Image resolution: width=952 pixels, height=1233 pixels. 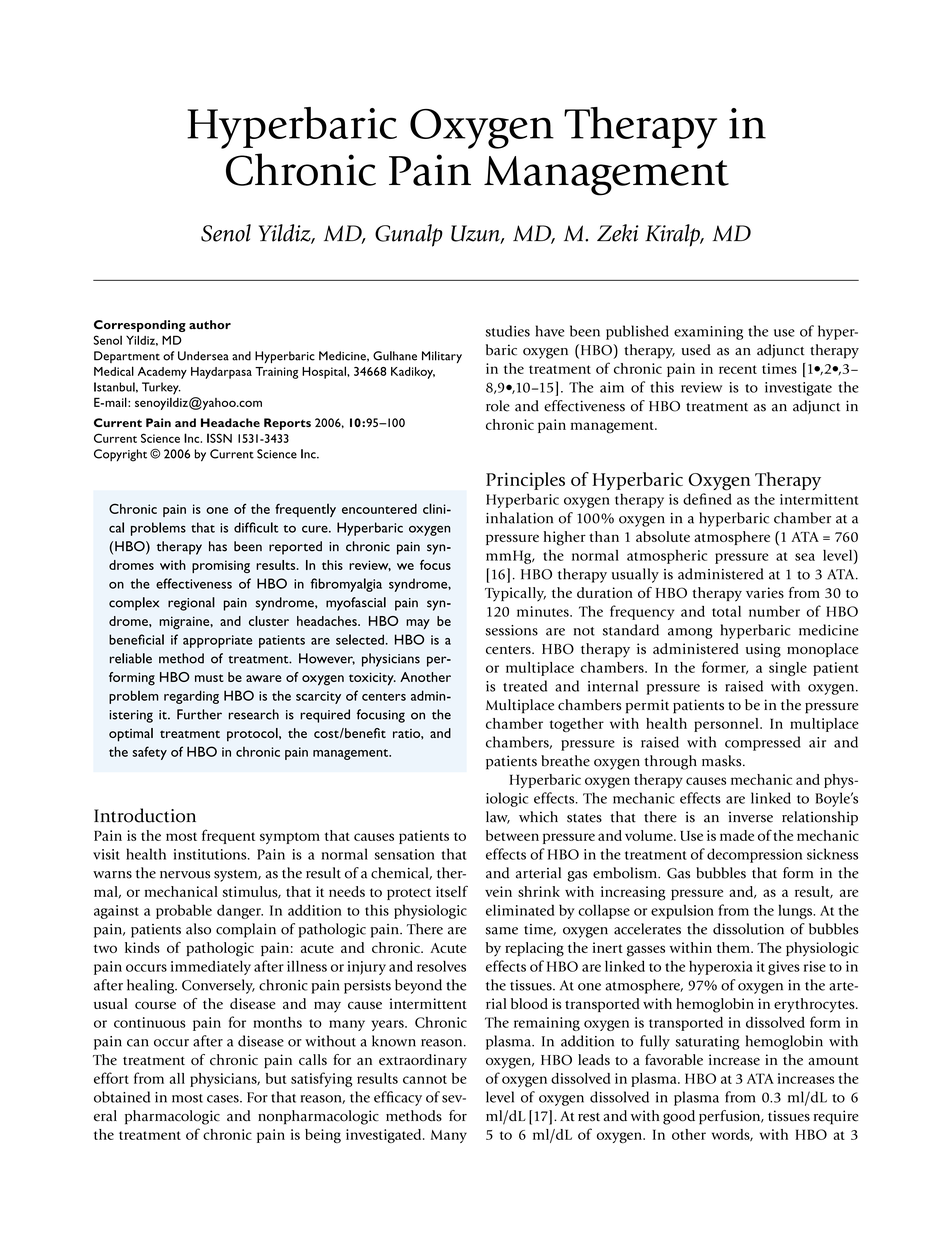 I want to click on Military, so click(x=442, y=357).
